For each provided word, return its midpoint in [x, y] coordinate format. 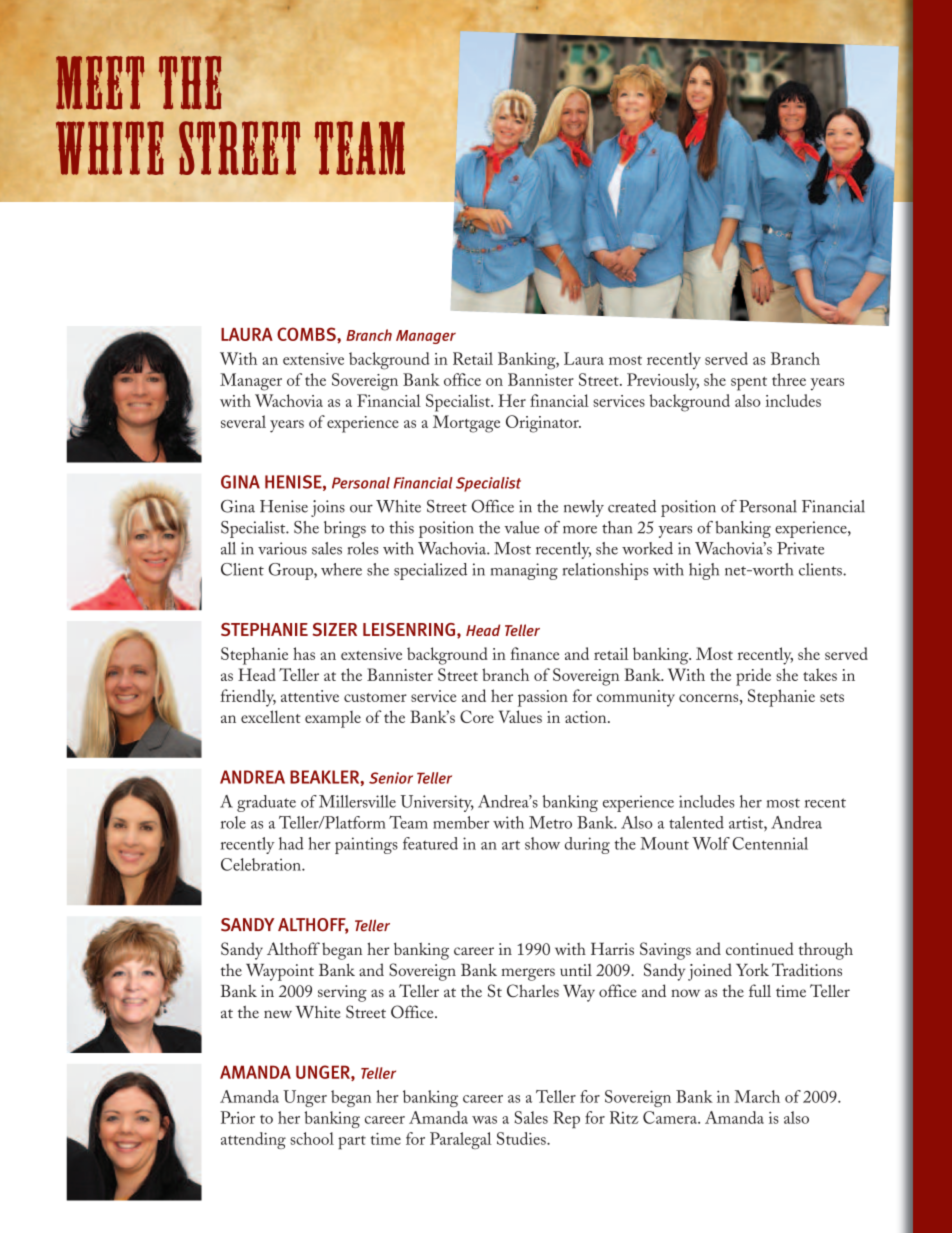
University [437, 803]
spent [749, 384]
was [484, 1120]
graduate [266, 803]
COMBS [307, 334]
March [757, 1096]
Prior [237, 1117]
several [243, 421]
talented [696, 822]
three [789, 379]
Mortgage [466, 424]
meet [100, 83]
